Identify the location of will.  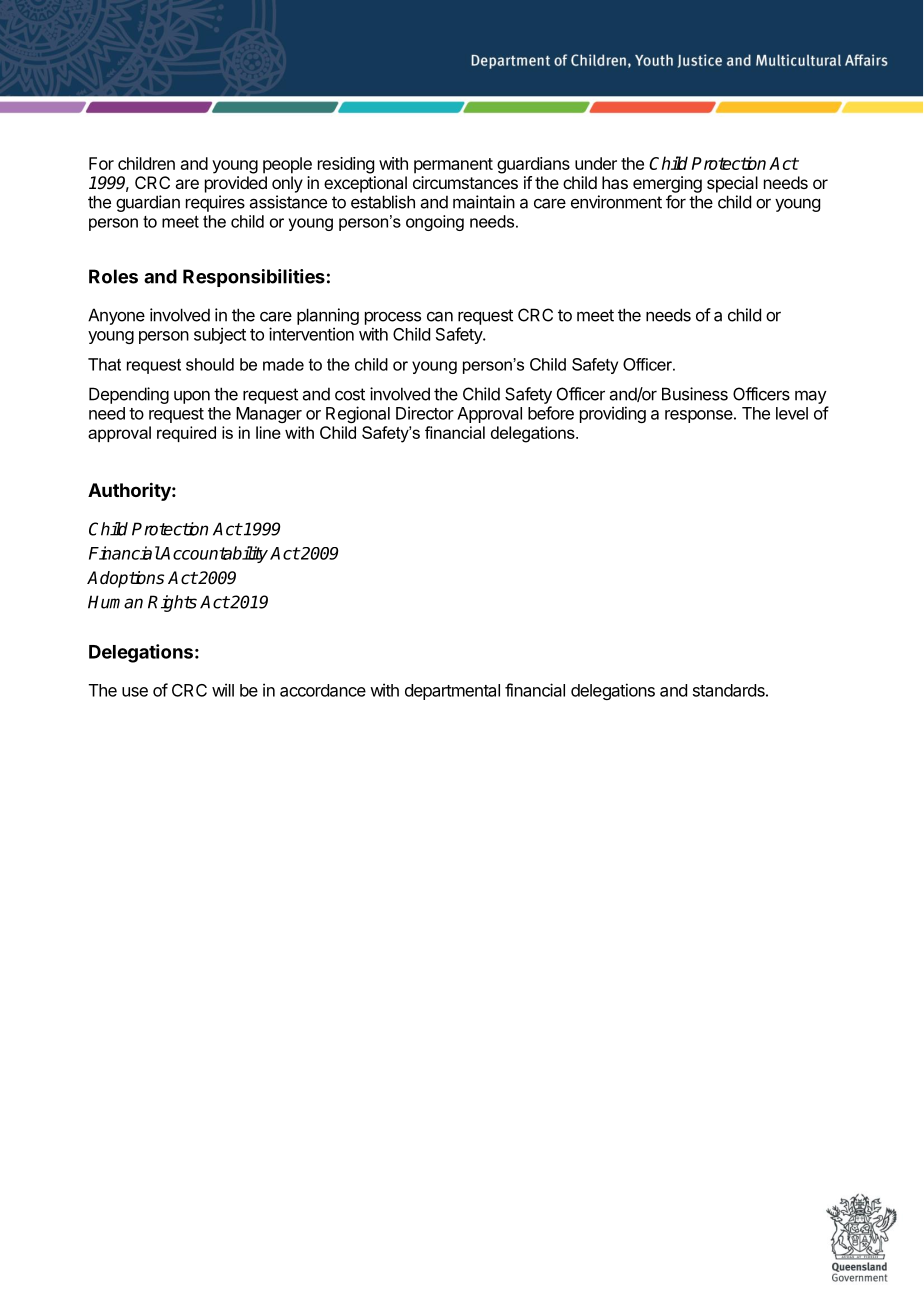
(223, 690).
